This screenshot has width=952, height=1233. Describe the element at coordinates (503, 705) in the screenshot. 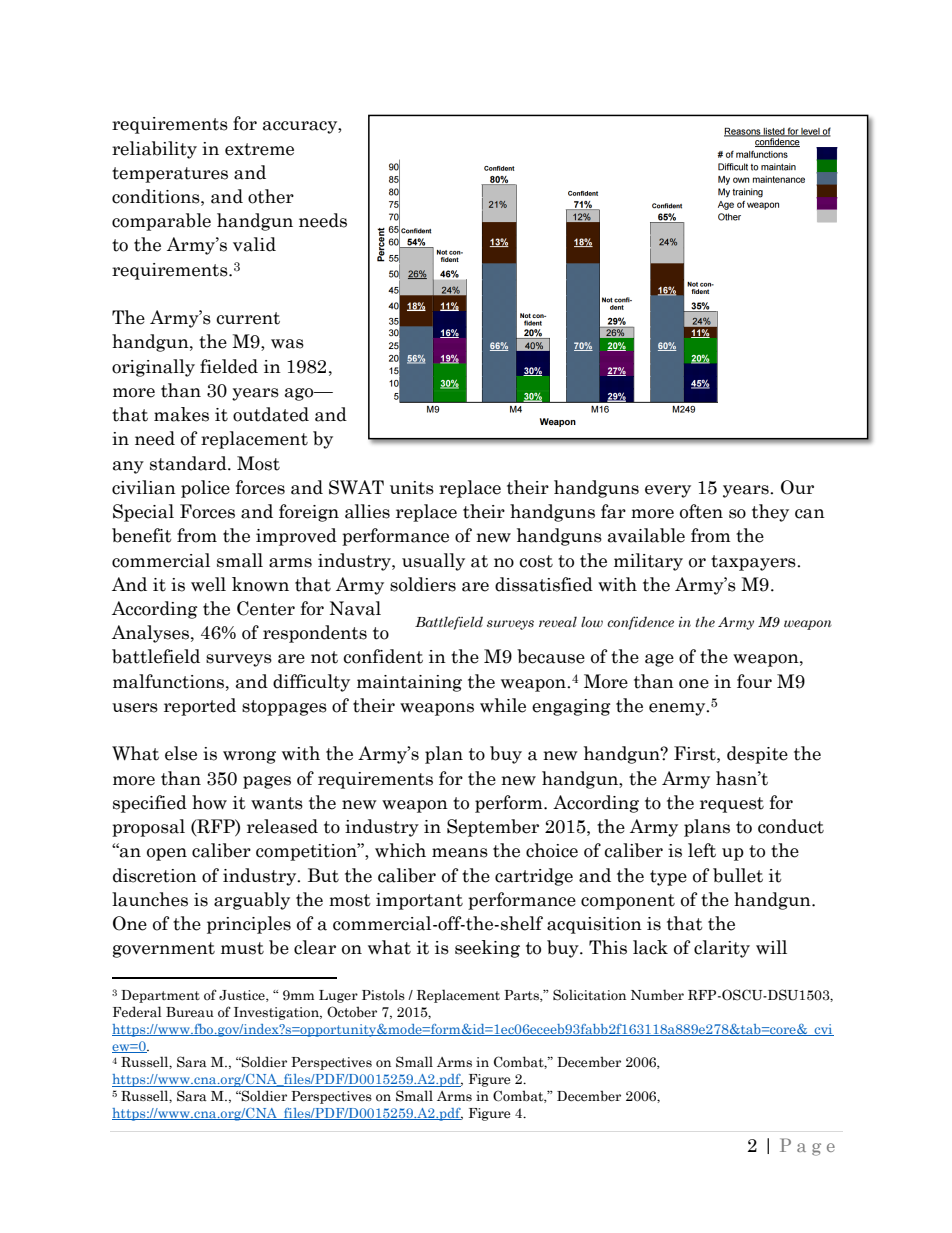

I see `while` at that location.
